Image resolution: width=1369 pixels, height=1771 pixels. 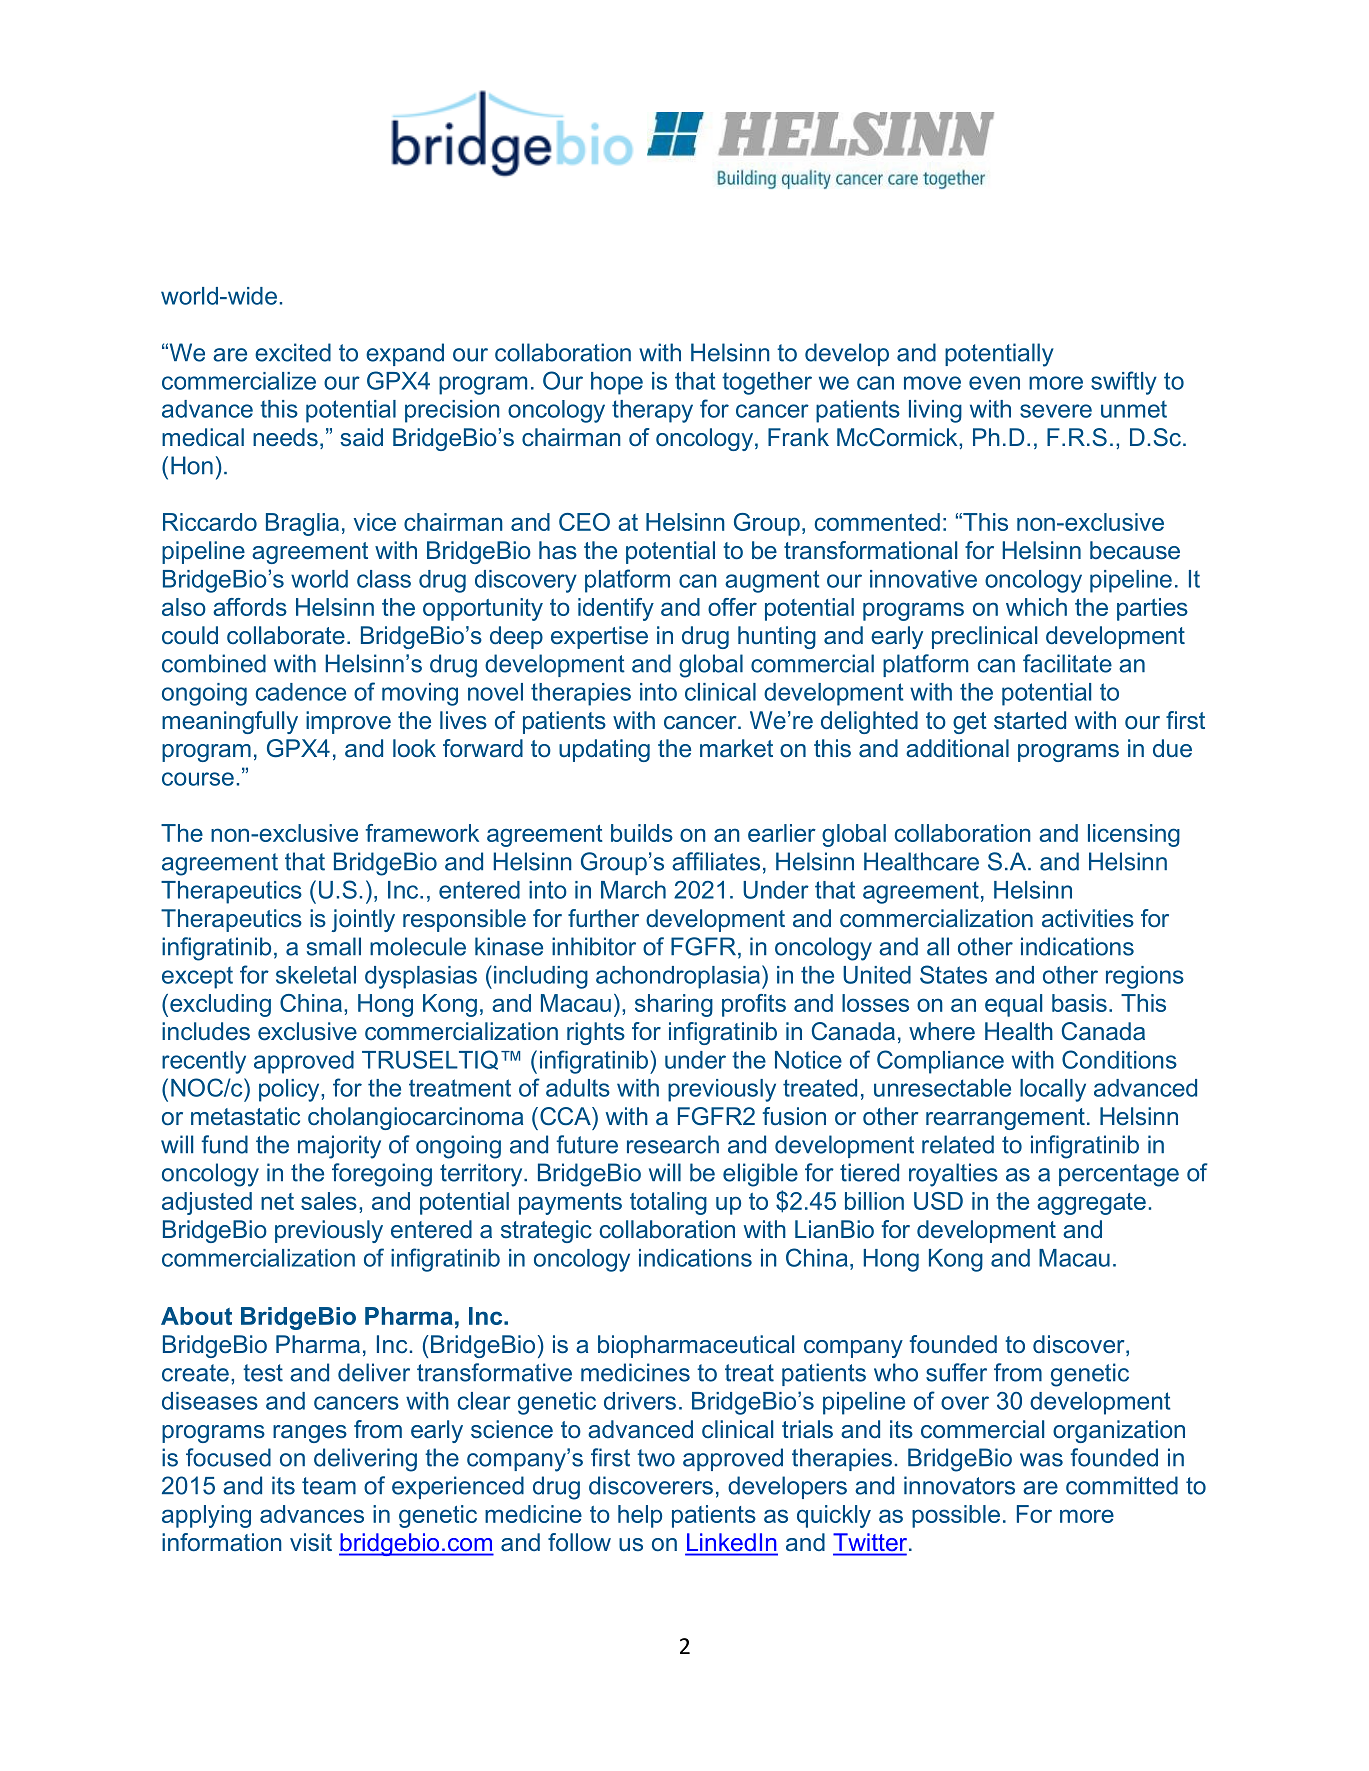 I want to click on improve, so click(x=348, y=722).
